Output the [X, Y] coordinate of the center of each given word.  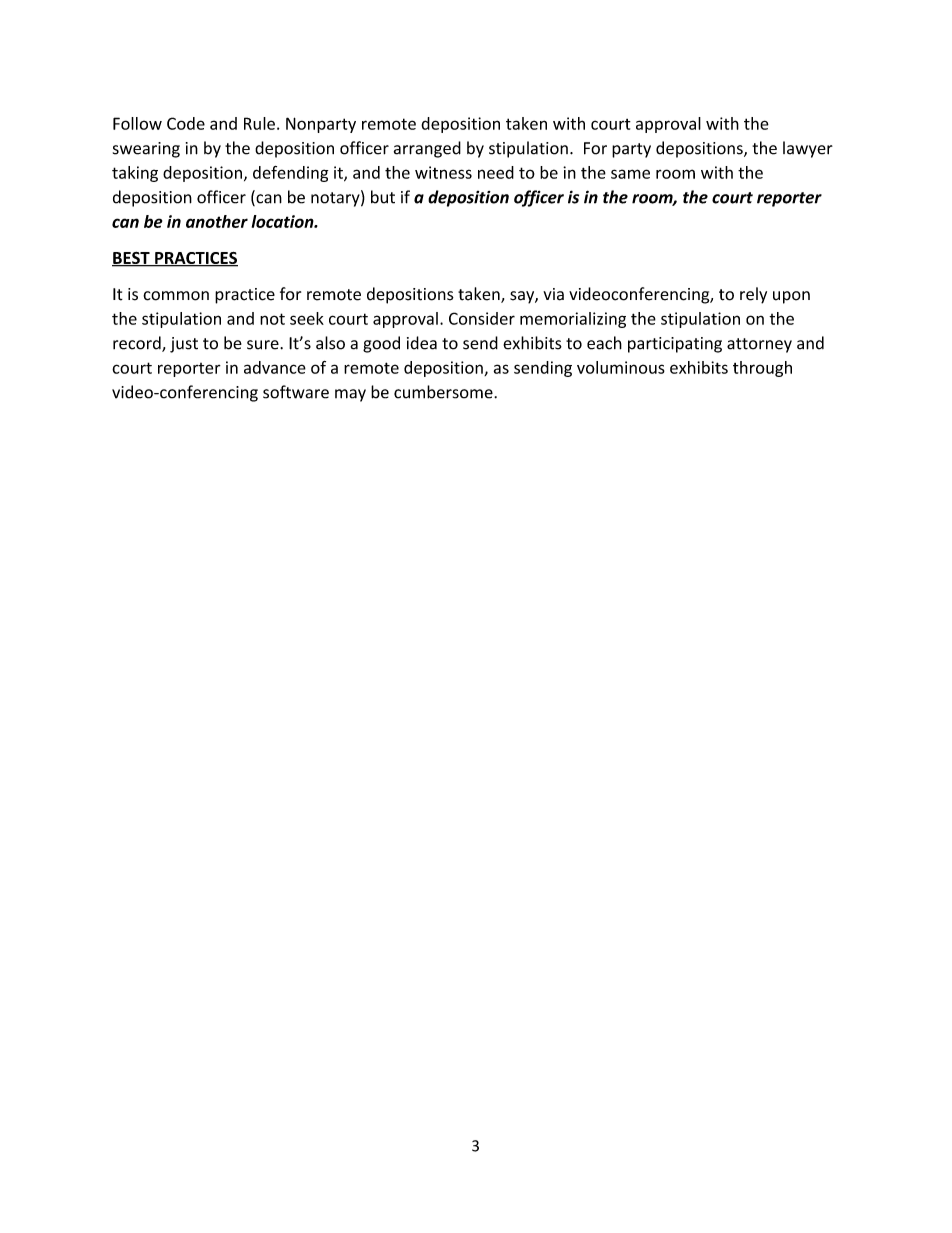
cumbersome [443, 392]
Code [186, 123]
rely [753, 295]
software [296, 392]
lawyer [808, 149]
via [553, 294]
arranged [427, 149]
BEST [132, 259]
